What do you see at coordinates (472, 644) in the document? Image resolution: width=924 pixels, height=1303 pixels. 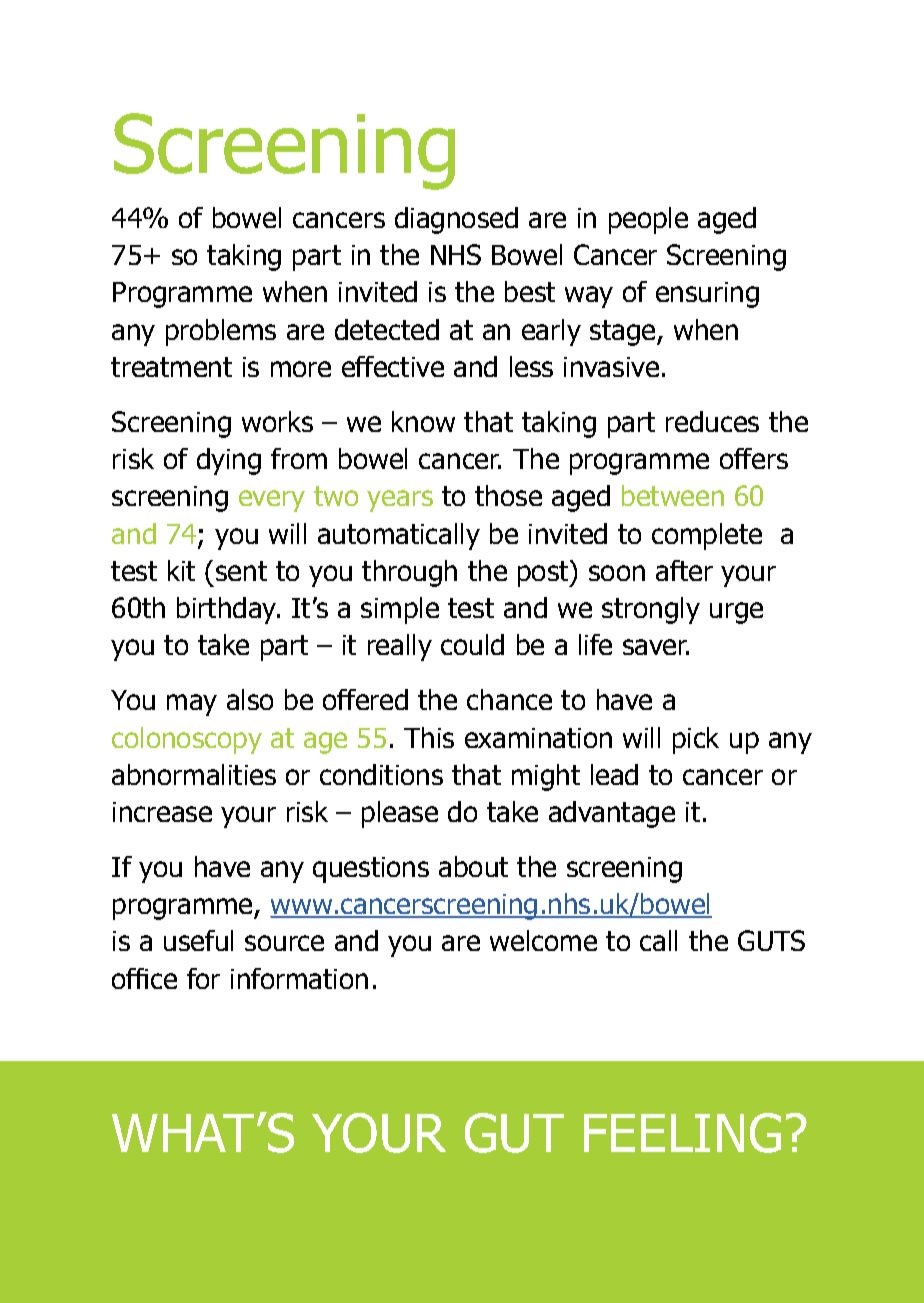 I see `could` at bounding box center [472, 644].
